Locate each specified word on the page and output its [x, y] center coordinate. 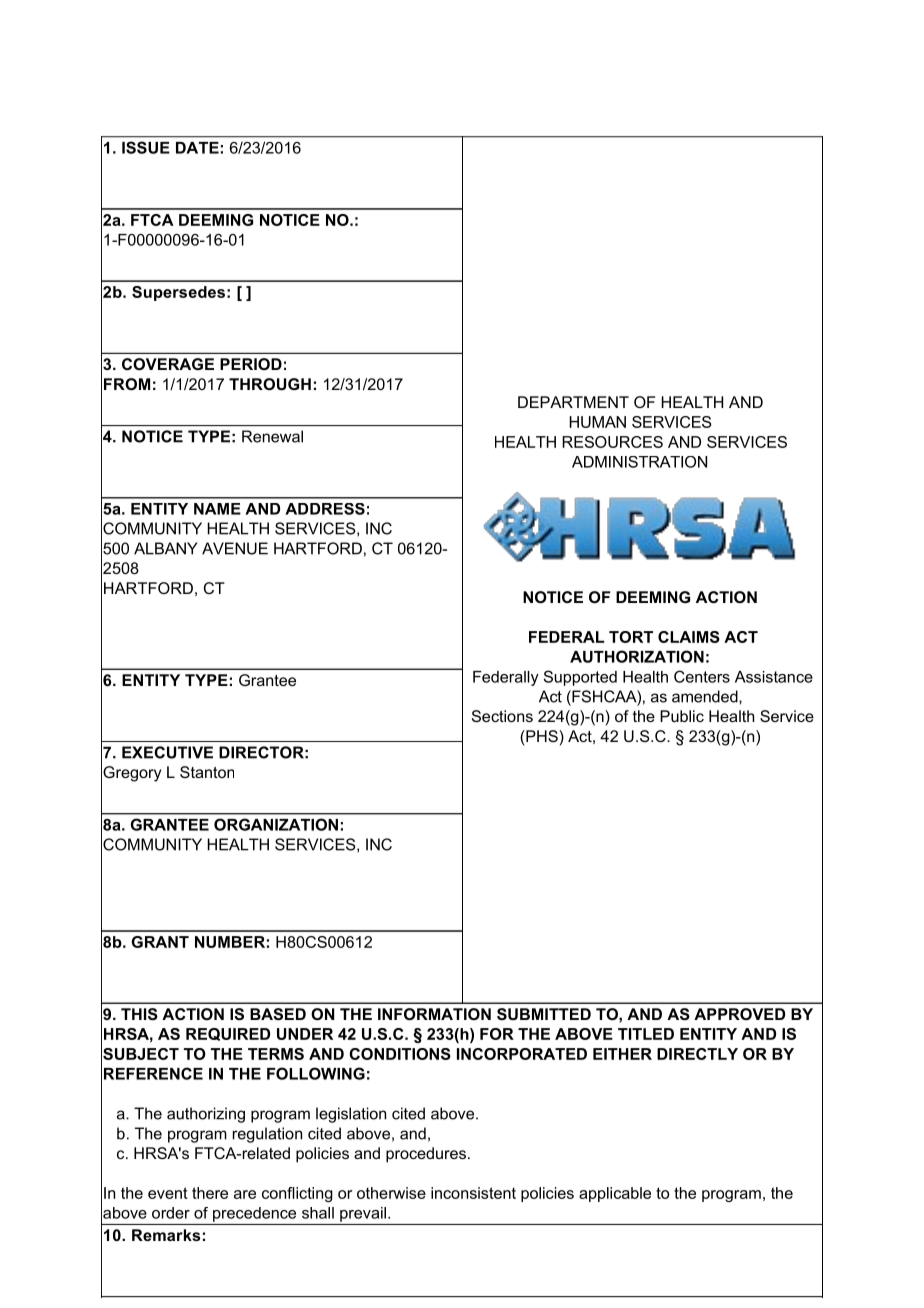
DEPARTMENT [573, 402]
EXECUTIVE [167, 752]
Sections [502, 716]
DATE [197, 148]
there [210, 1193]
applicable [615, 1194]
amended [706, 696]
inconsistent [473, 1193]
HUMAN [597, 422]
